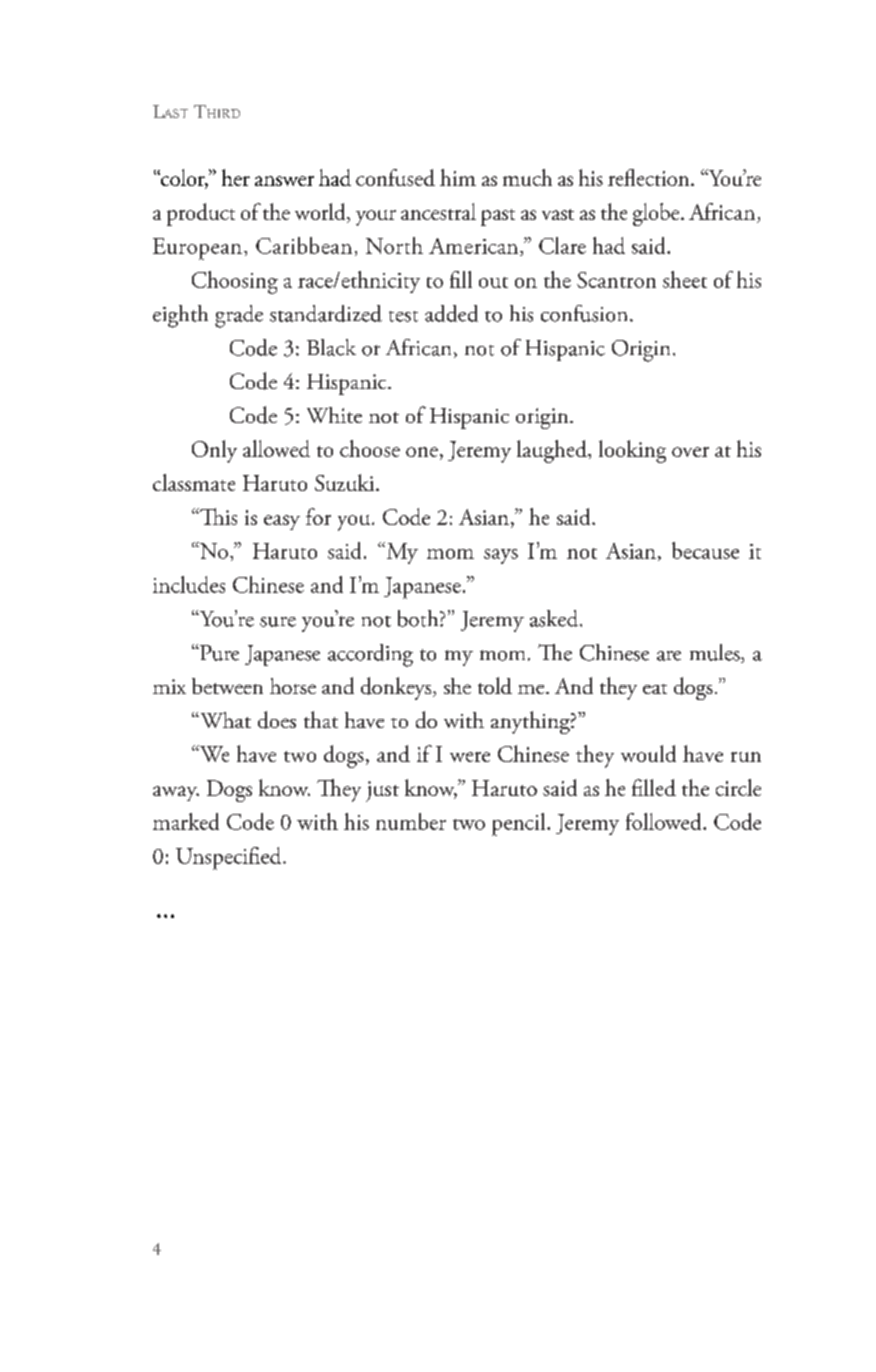  What do you see at coordinates (716, 653) in the page?
I see `mules` at bounding box center [716, 653].
